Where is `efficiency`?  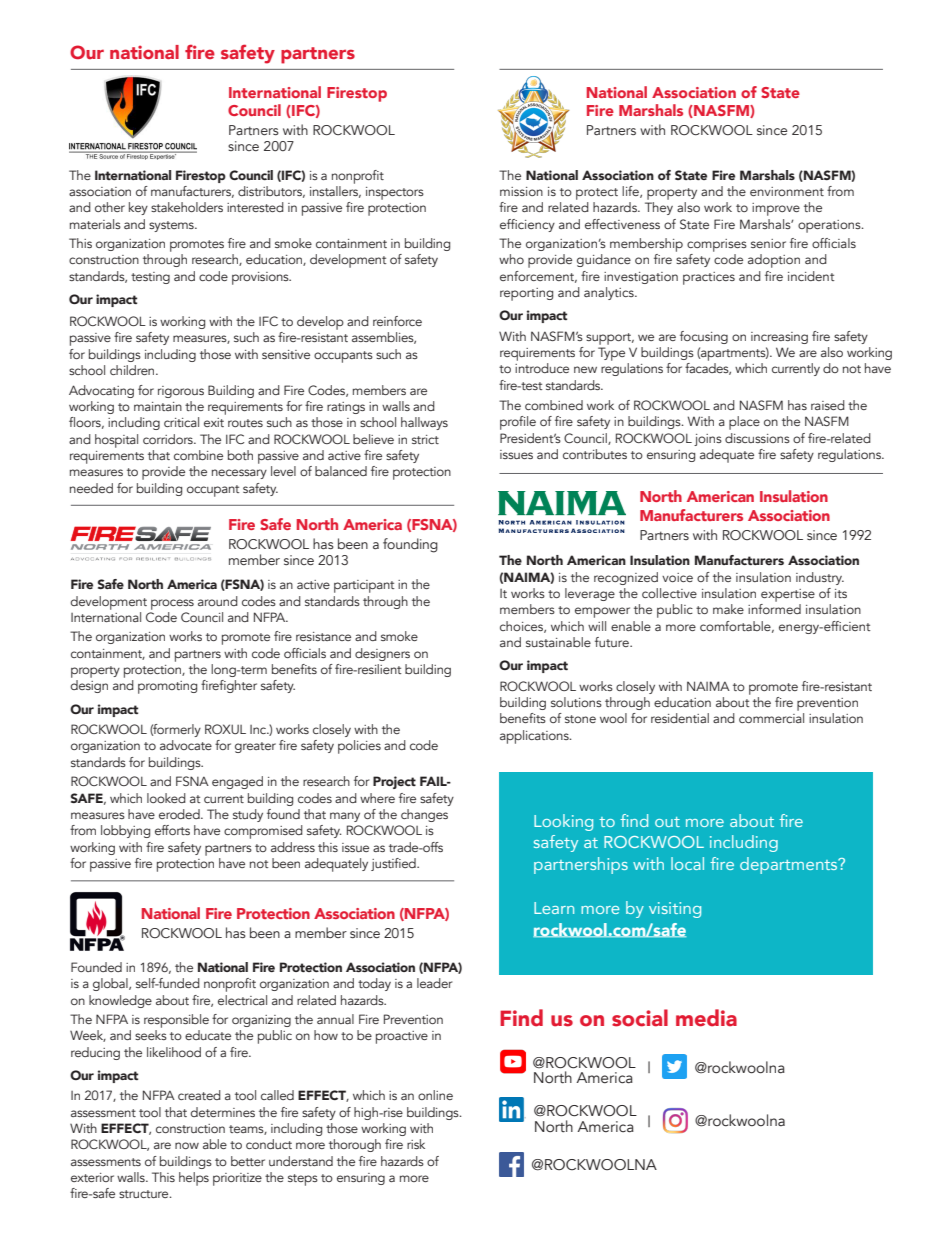 efficiency is located at coordinates (527, 225).
